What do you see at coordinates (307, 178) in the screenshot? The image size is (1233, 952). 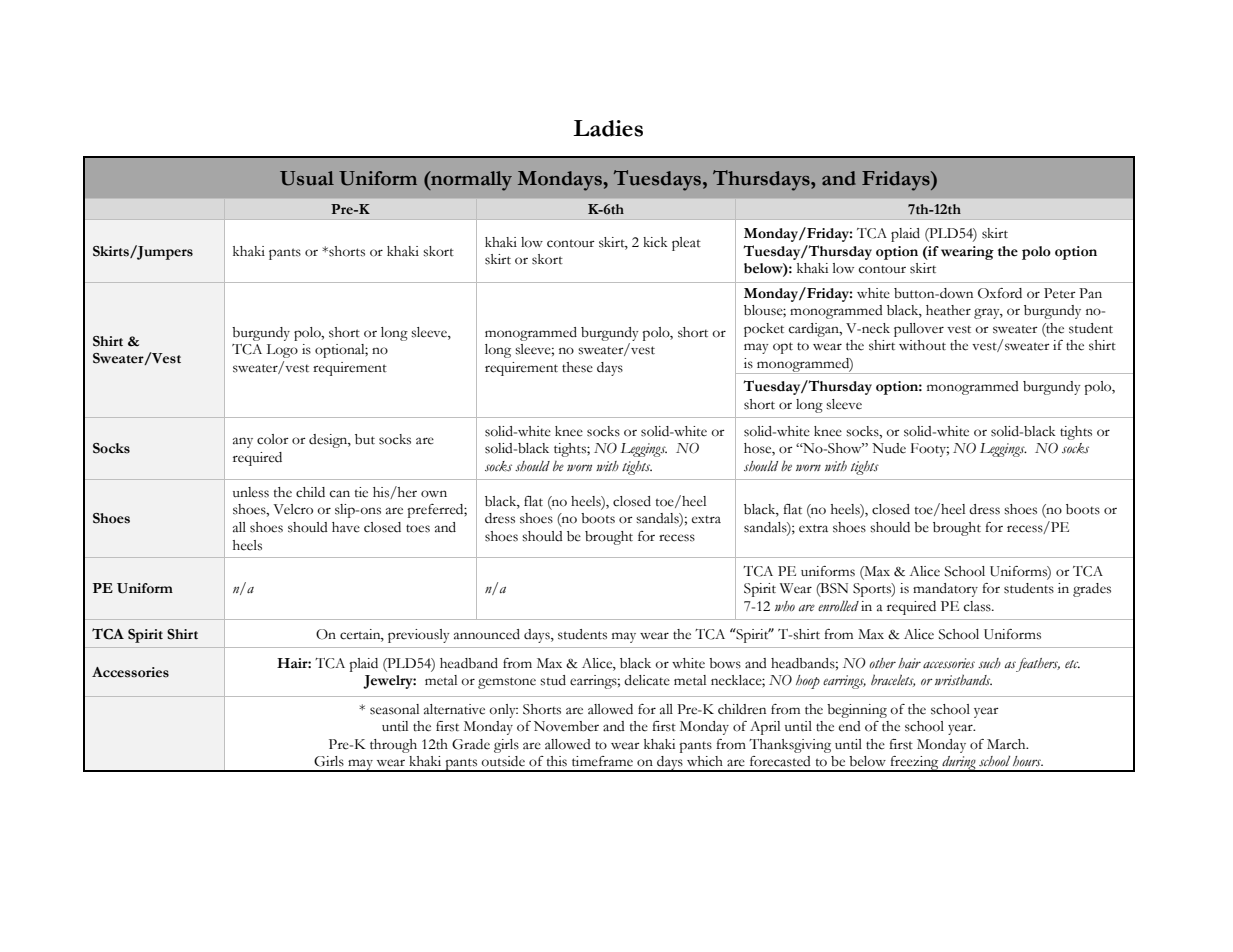 I see `Usual` at bounding box center [307, 178].
